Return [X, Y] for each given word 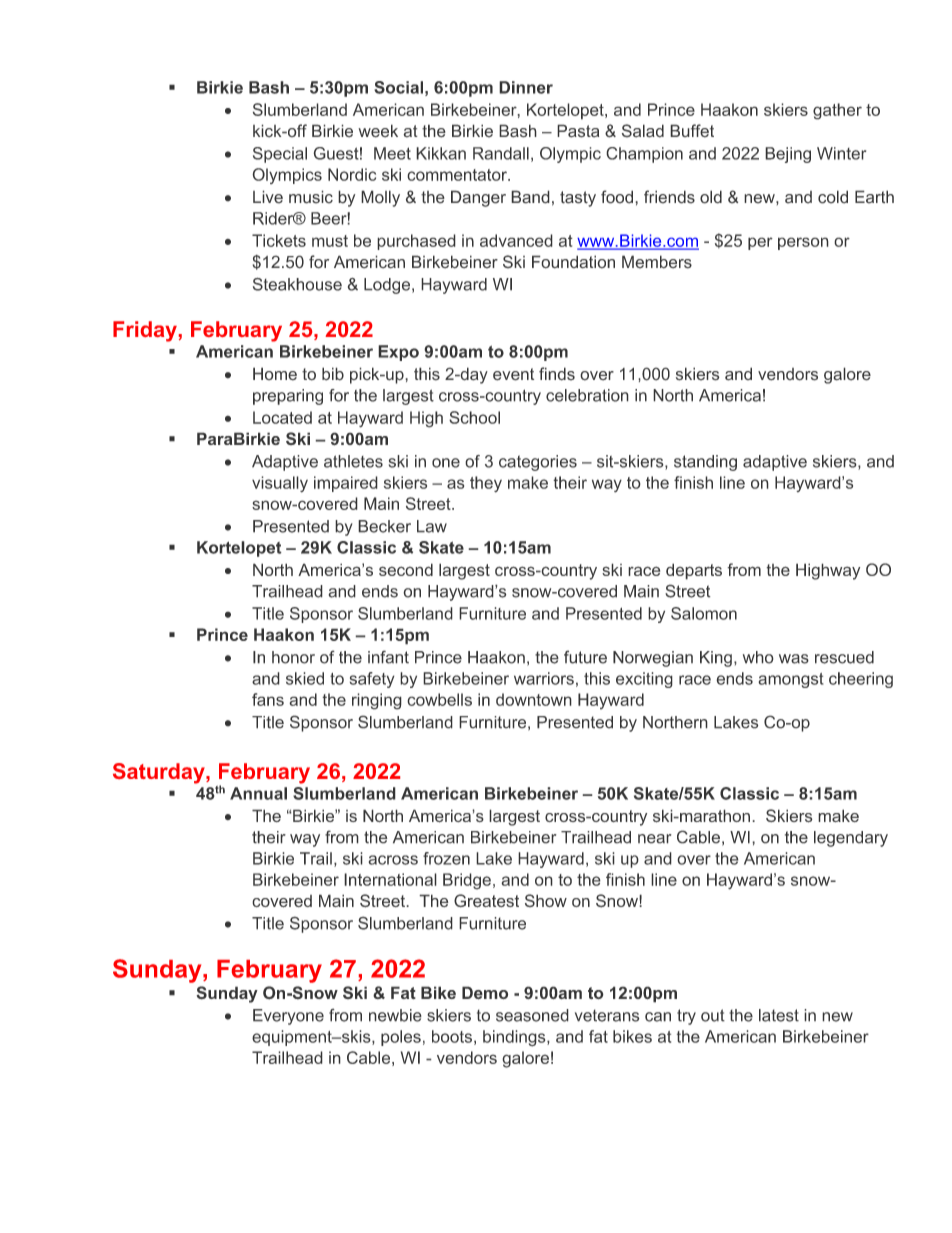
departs [694, 571]
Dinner [526, 87]
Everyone [288, 1017]
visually [280, 484]
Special [280, 155]
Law [432, 526]
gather [837, 111]
